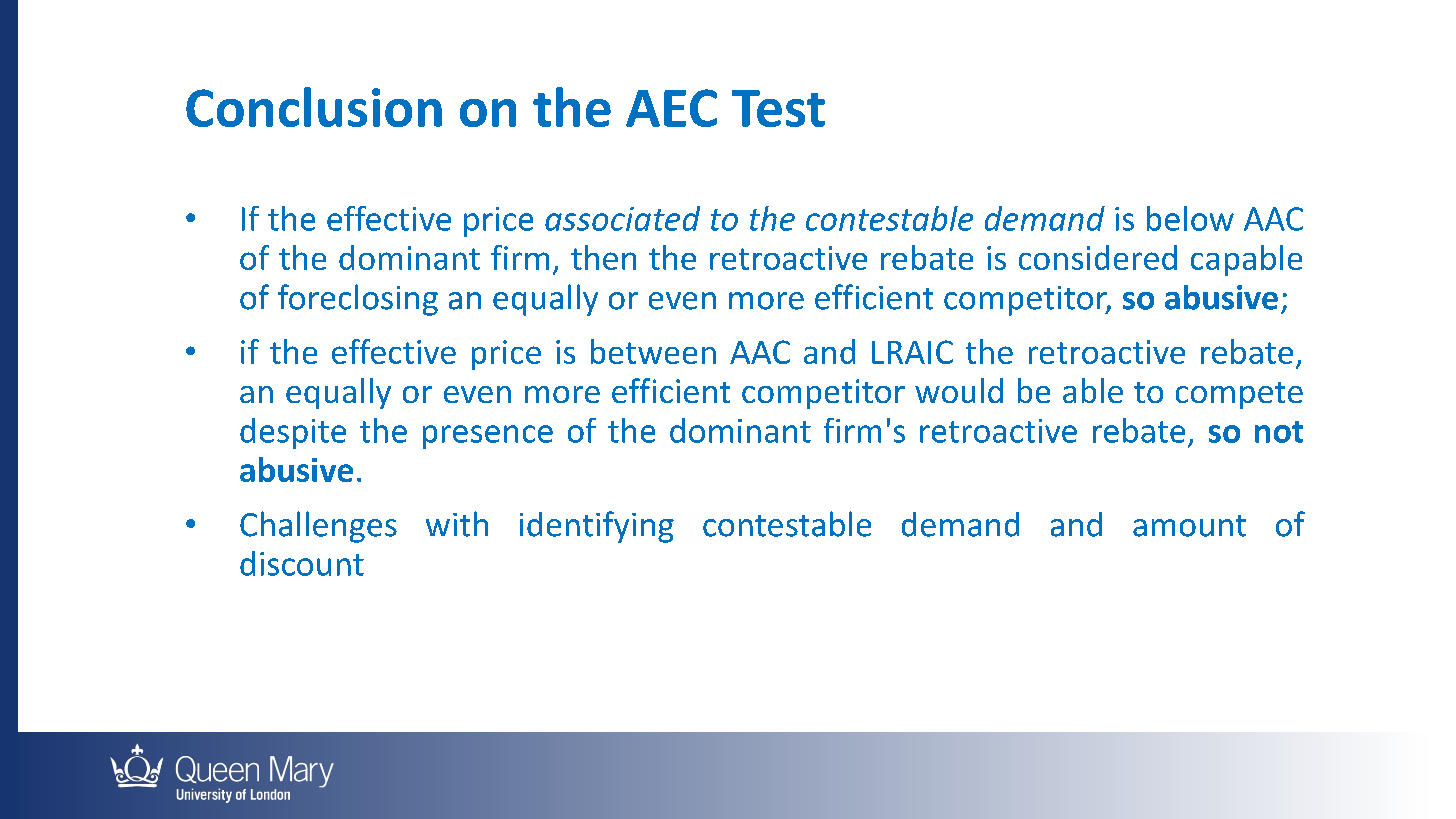  Describe the element at coordinates (457, 524) in the screenshot. I see `with` at that location.
